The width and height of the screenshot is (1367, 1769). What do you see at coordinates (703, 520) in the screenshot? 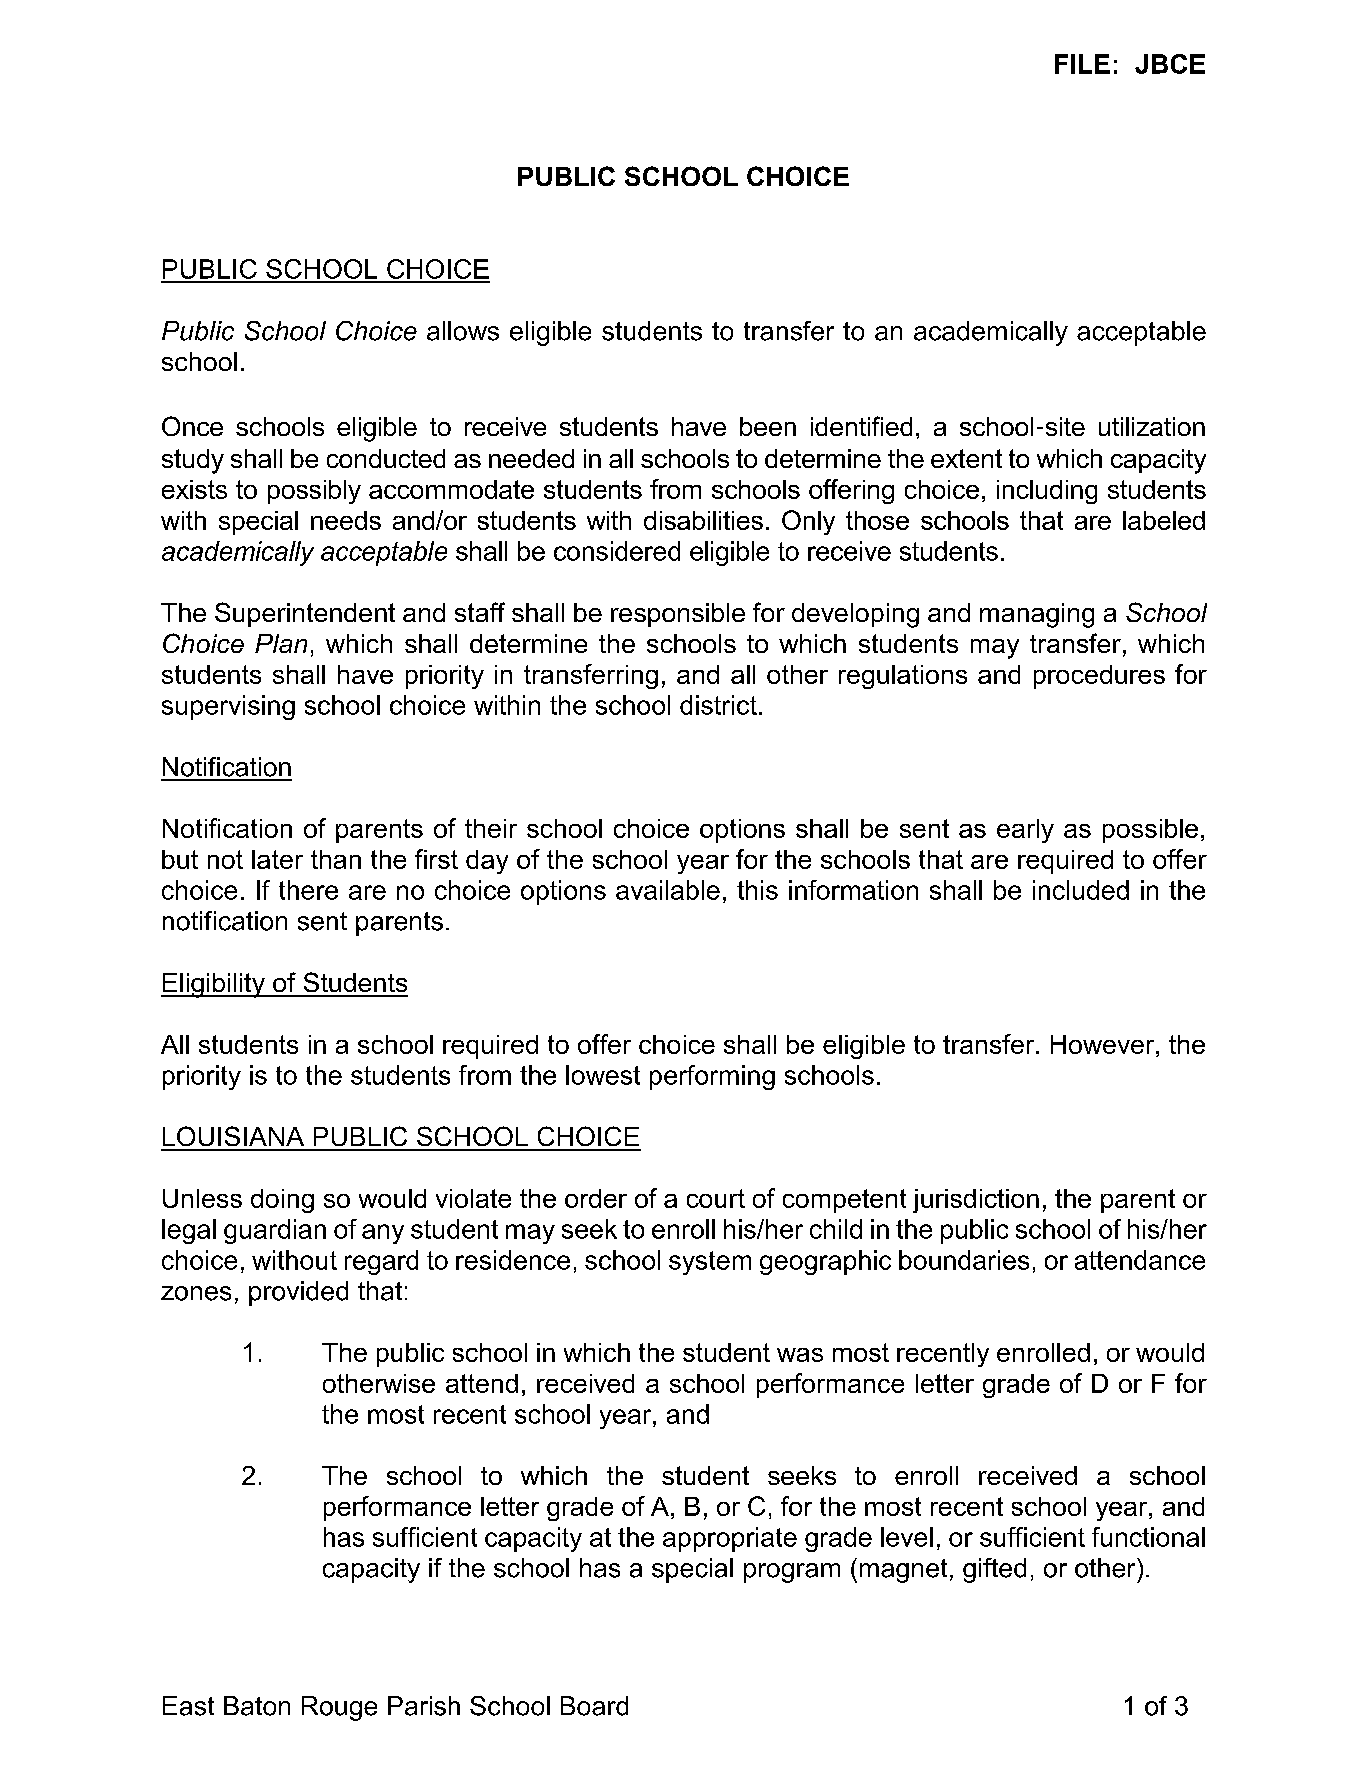
I see `disabilities` at bounding box center [703, 520].
